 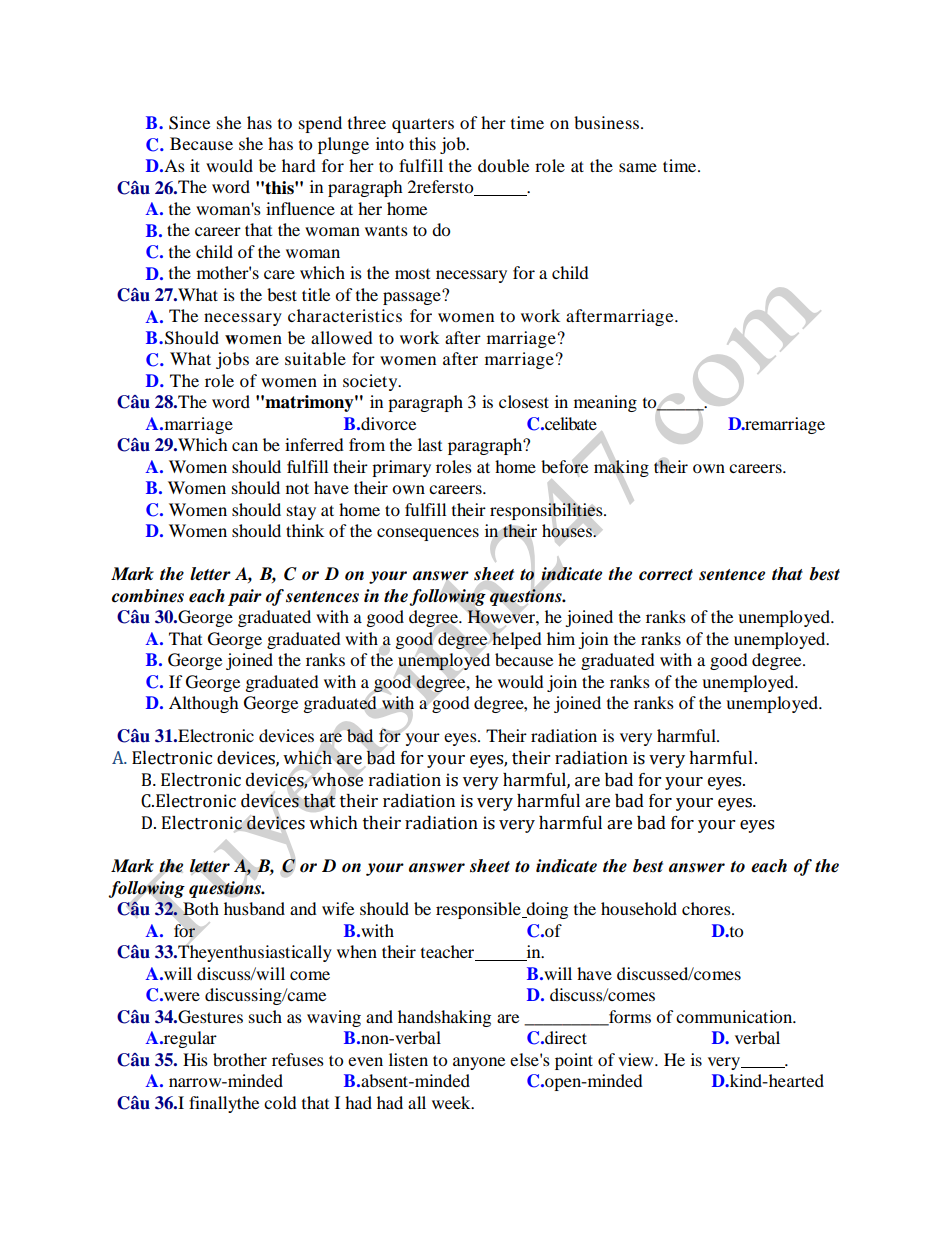 What do you see at coordinates (637, 1059) in the screenshot?
I see `view` at bounding box center [637, 1059].
